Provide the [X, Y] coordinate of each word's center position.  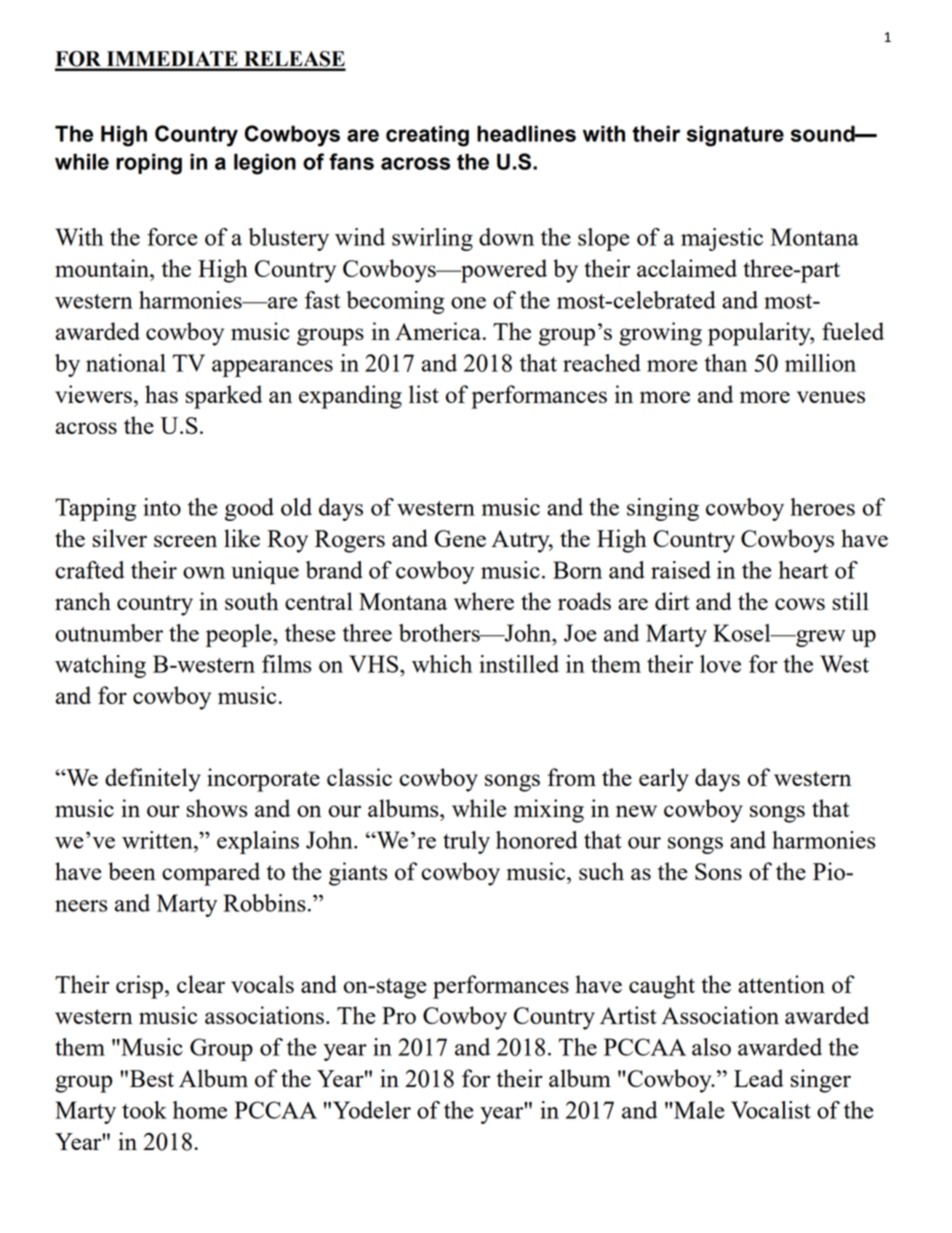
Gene [460, 538]
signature [735, 136]
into [162, 507]
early [664, 780]
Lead [759, 1078]
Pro [399, 1015]
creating [427, 136]
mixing [549, 811]
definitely [153, 780]
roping [149, 164]
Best [152, 1078]
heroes [822, 507]
